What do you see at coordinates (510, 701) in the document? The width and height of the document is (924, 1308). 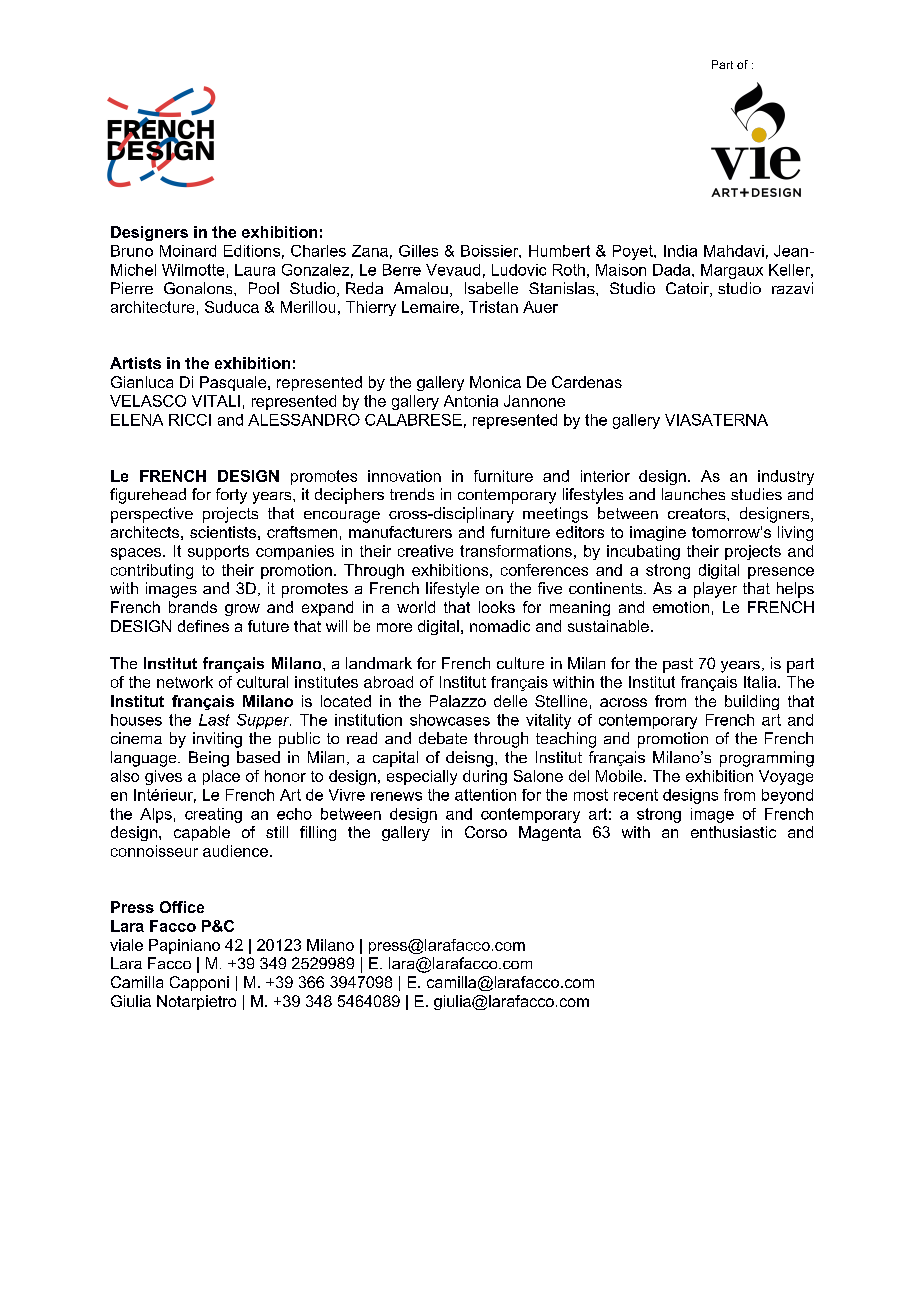 I see `delle` at bounding box center [510, 701].
